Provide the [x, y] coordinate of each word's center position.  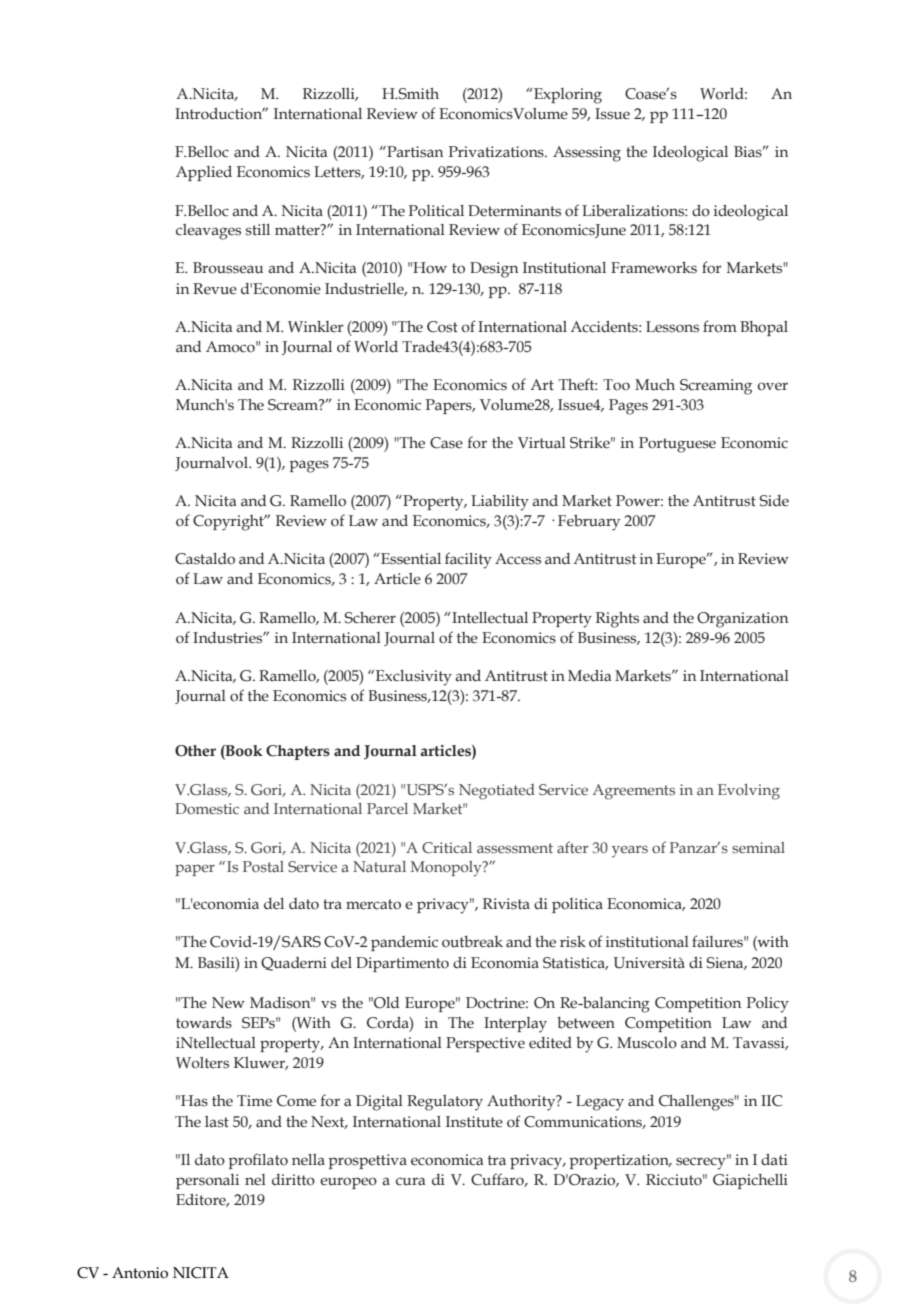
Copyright [229, 523]
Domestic [207, 808]
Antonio [140, 1273]
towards [204, 1023]
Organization [742, 620]
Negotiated [497, 792]
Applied [204, 173]
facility [468, 560]
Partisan [414, 152]
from [720, 326]
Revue [215, 289]
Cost [442, 327]
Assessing [587, 154]
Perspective [485, 1044]
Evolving [749, 792]
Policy [768, 1005]
